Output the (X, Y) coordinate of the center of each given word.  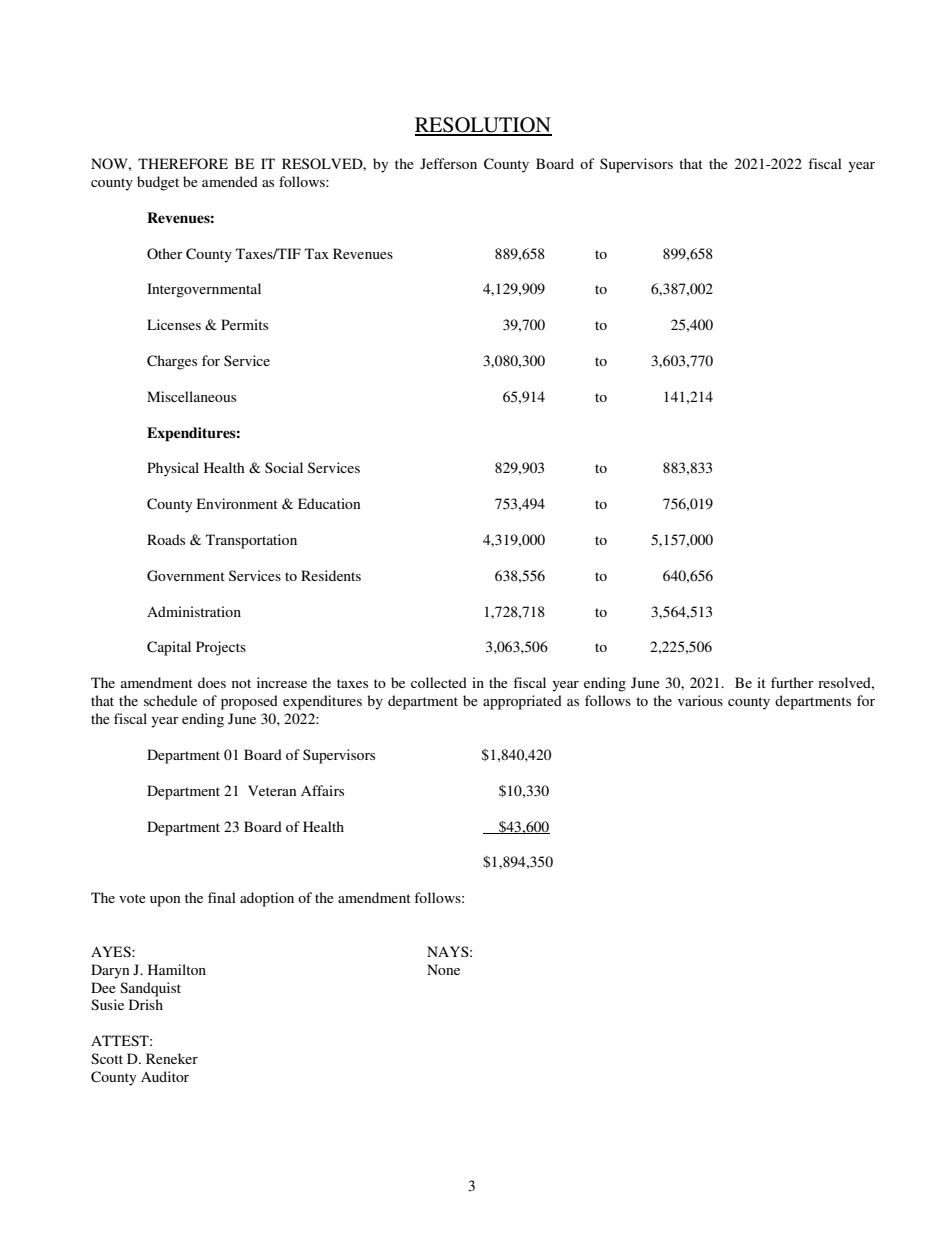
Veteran (272, 790)
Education (329, 503)
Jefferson (448, 163)
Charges (172, 362)
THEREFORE (183, 164)
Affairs (322, 790)
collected (439, 682)
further (792, 682)
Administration (194, 611)
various (700, 700)
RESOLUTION (483, 126)
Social (284, 467)
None (443, 969)
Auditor (165, 1076)
